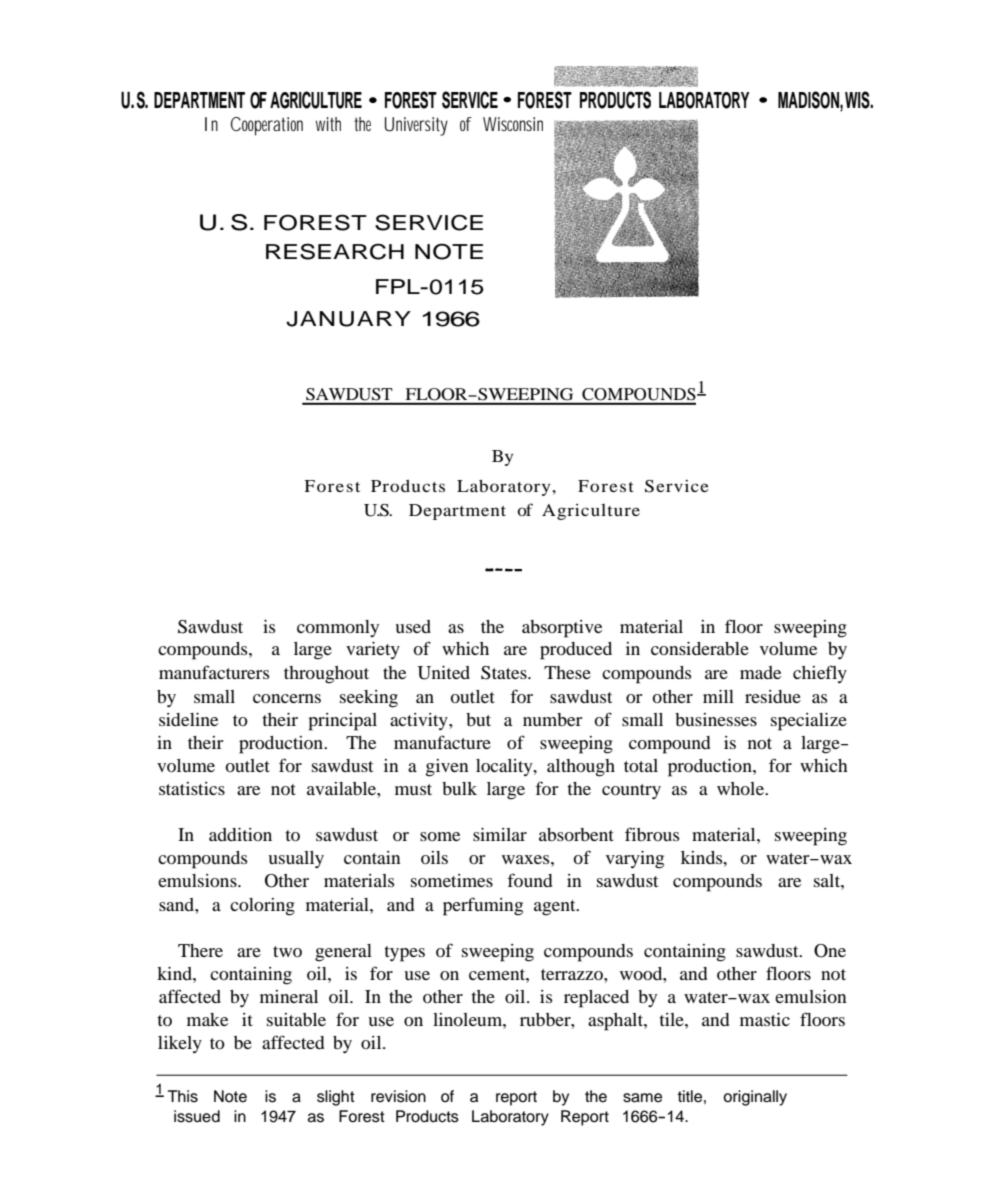 The width and height of the screenshot is (994, 1204). Describe the element at coordinates (197, 1116) in the screenshot. I see `issued` at that location.
